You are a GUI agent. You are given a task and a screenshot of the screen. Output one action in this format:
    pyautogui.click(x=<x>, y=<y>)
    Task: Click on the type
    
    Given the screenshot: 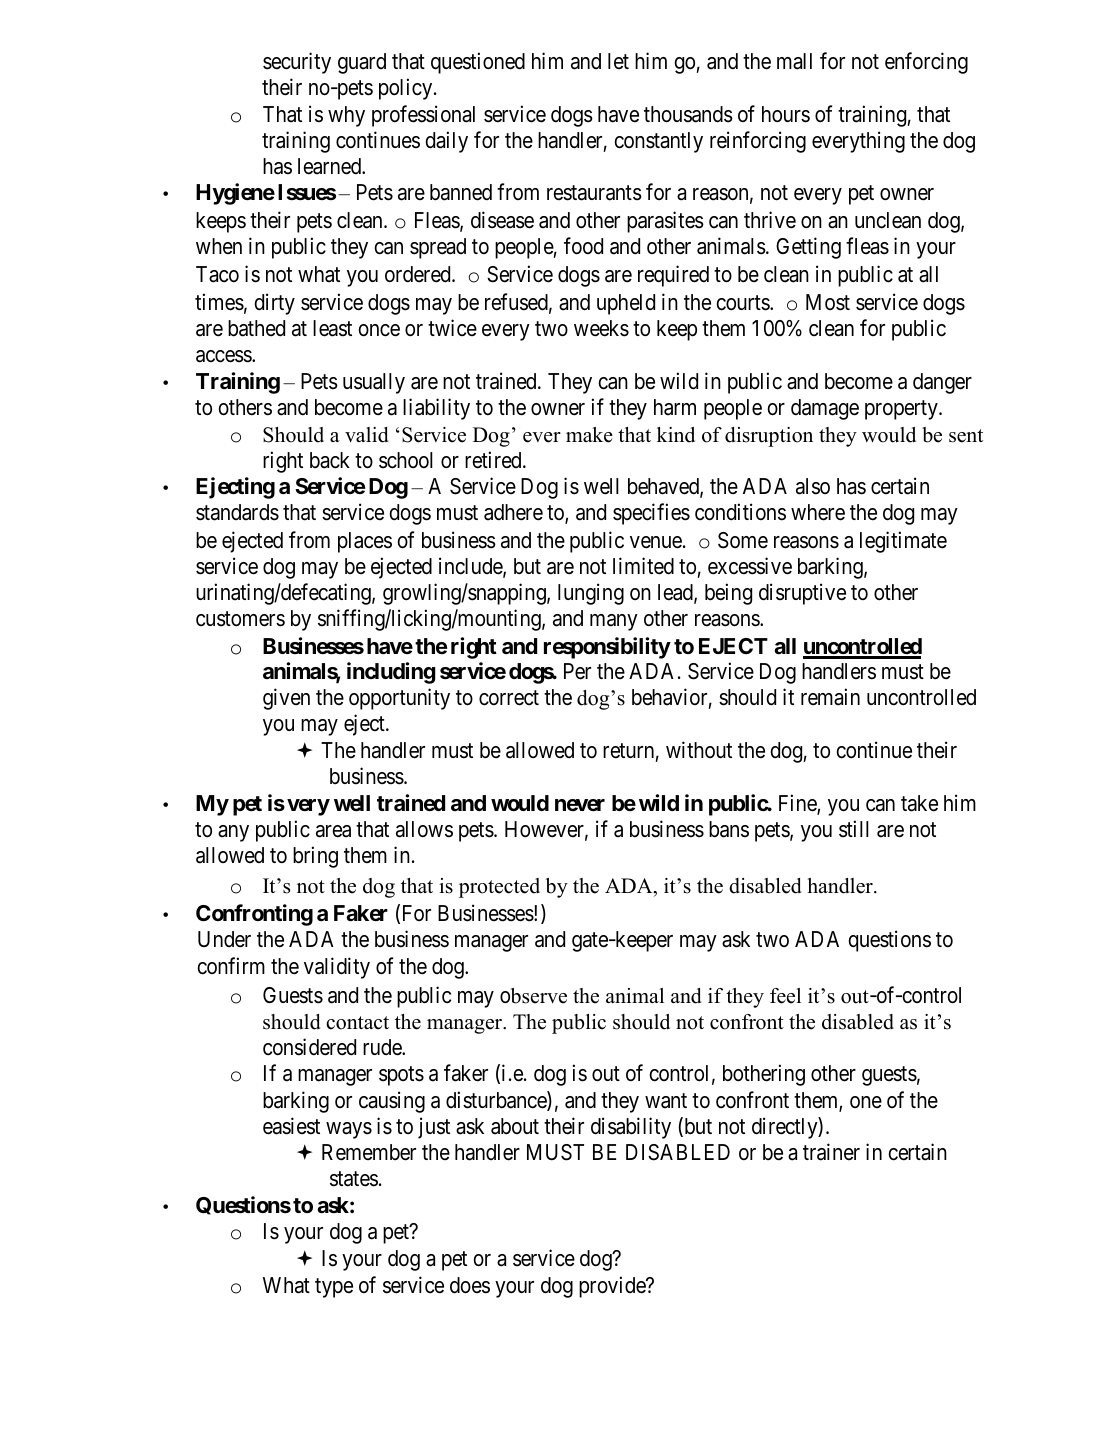 What is the action you would take?
    pyautogui.click(x=334, y=1288)
